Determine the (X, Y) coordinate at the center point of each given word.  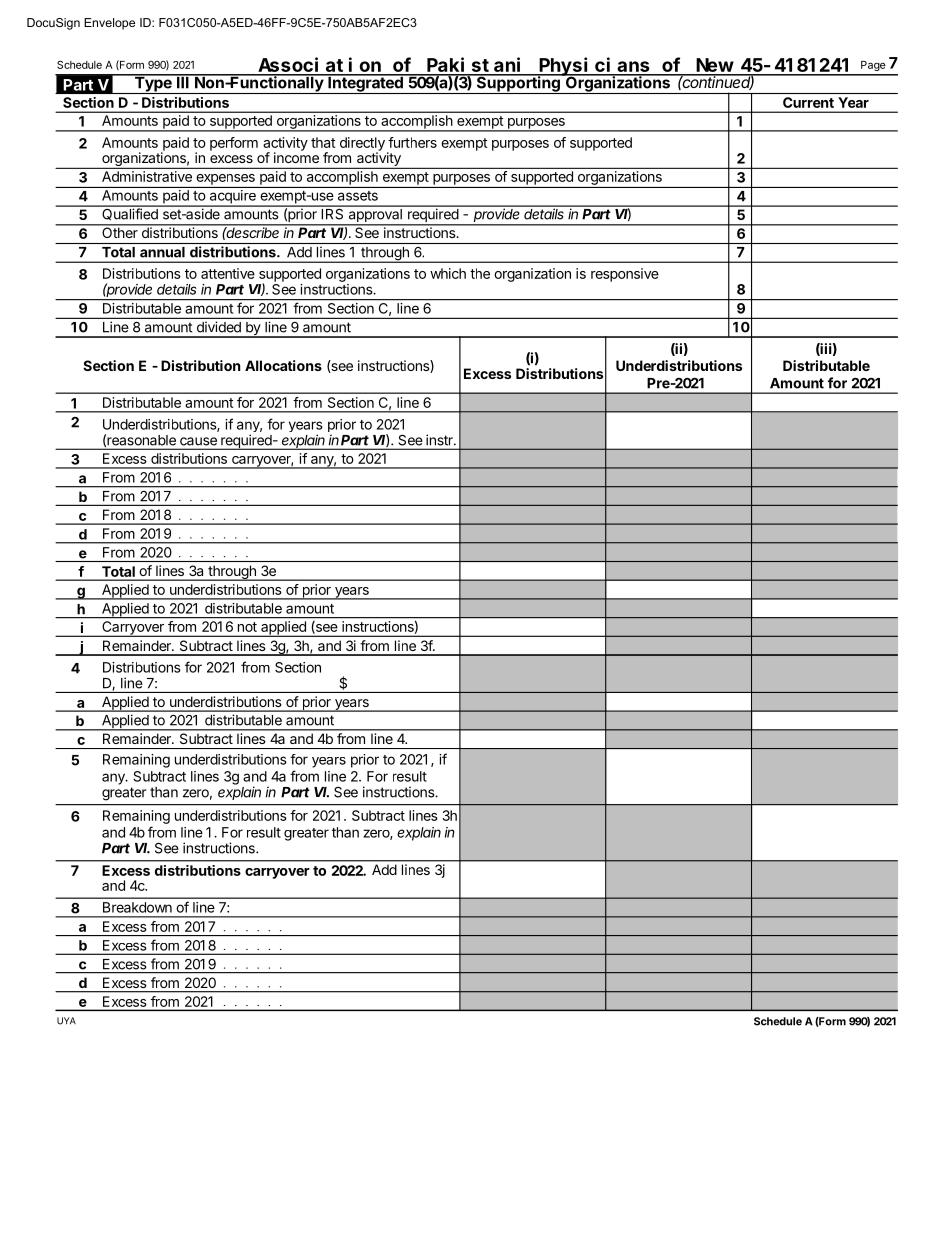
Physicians (594, 67)
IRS (332, 213)
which (448, 273)
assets (358, 196)
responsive (625, 275)
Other (120, 231)
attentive (228, 273)
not (247, 627)
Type (153, 84)
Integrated (365, 84)
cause (198, 441)
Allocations (283, 365)
